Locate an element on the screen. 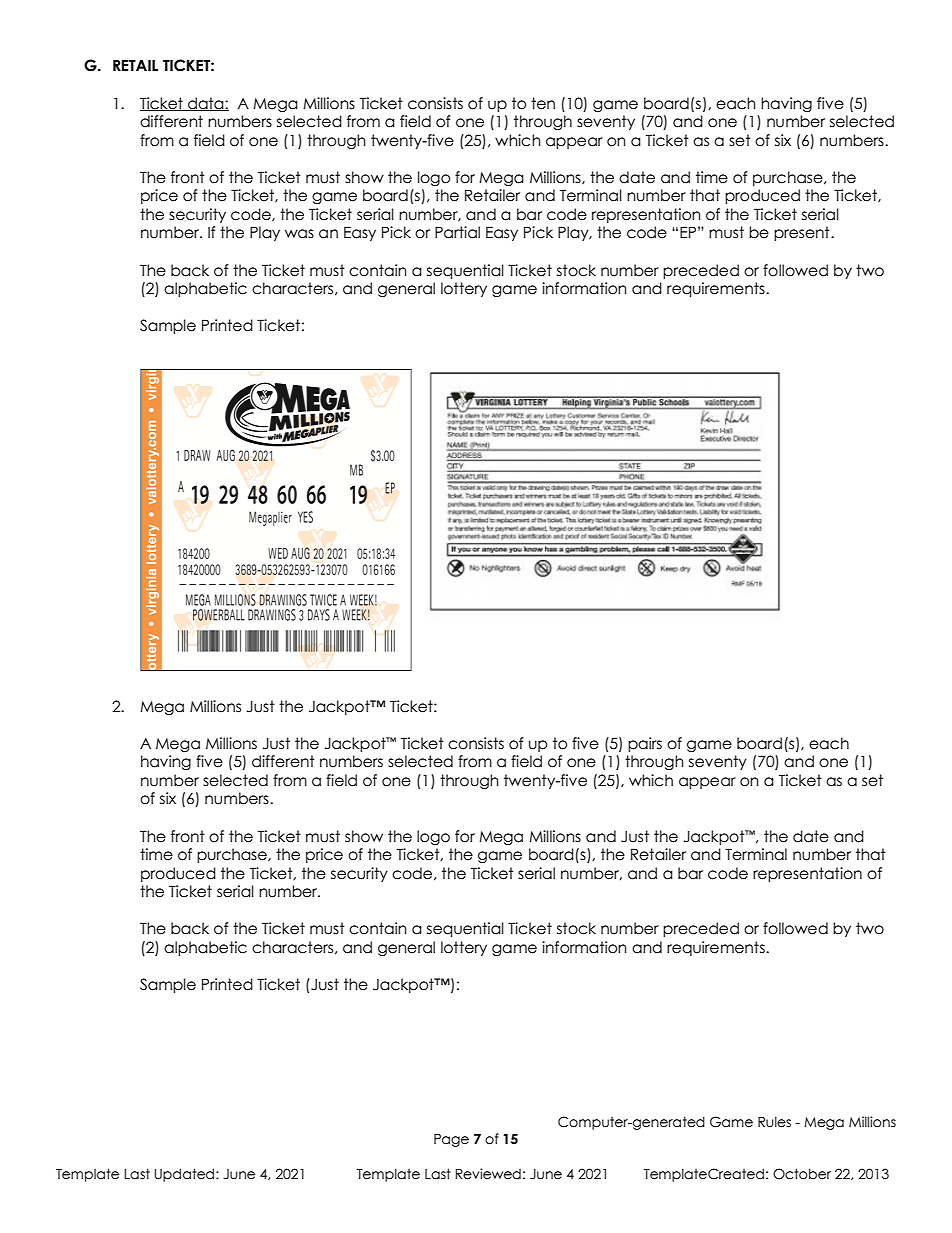  Reviewed is located at coordinates (488, 1174).
